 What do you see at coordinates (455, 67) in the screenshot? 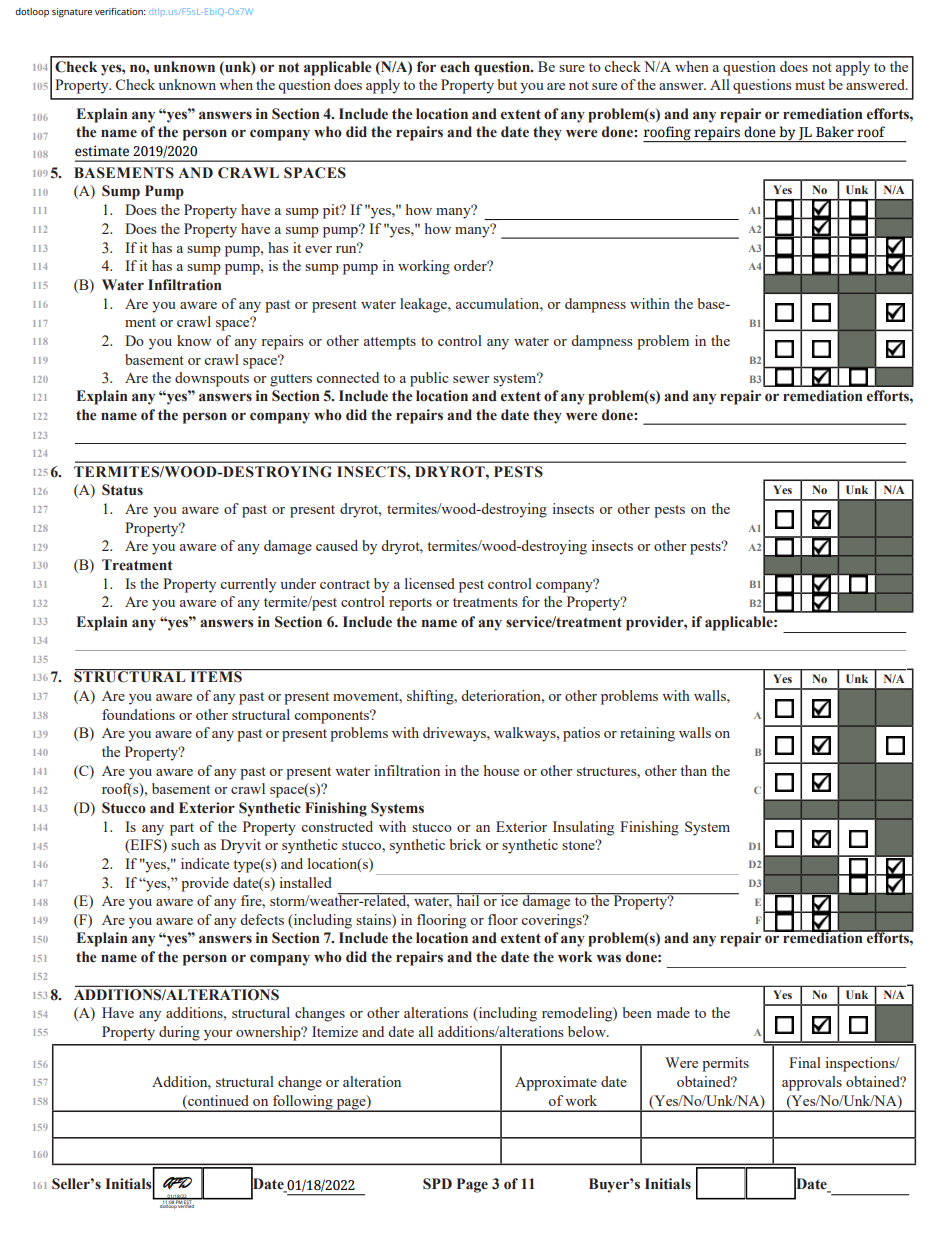
I see `each` at bounding box center [455, 67].
